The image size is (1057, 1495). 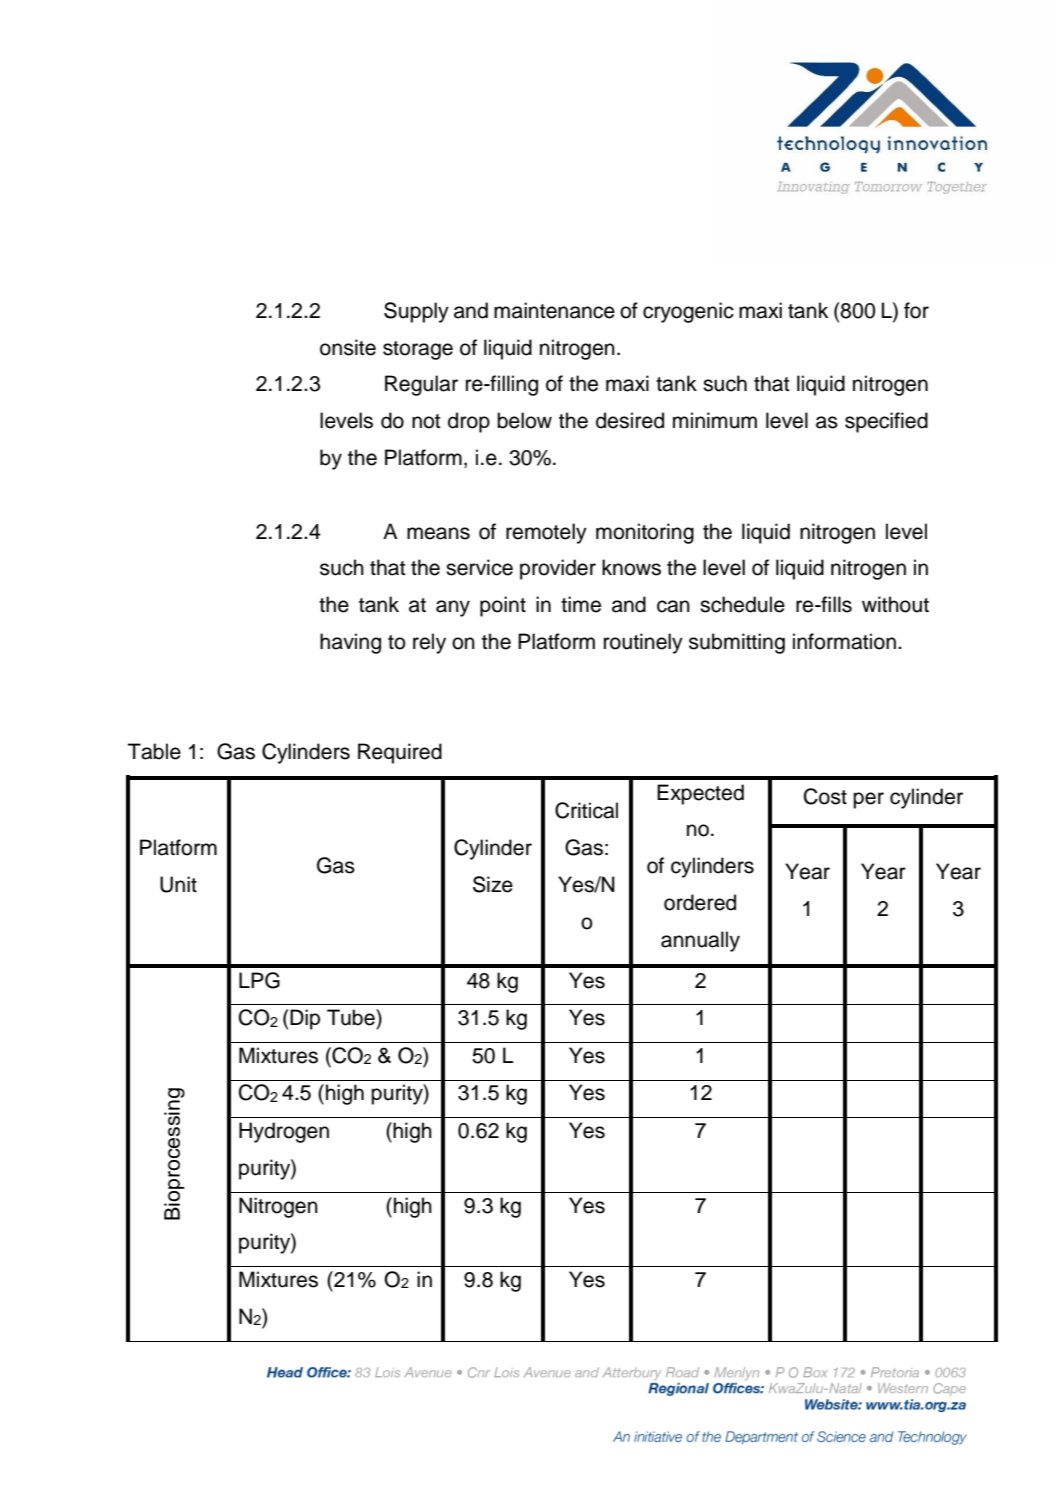 I want to click on Hydrogen, so click(x=284, y=1132).
